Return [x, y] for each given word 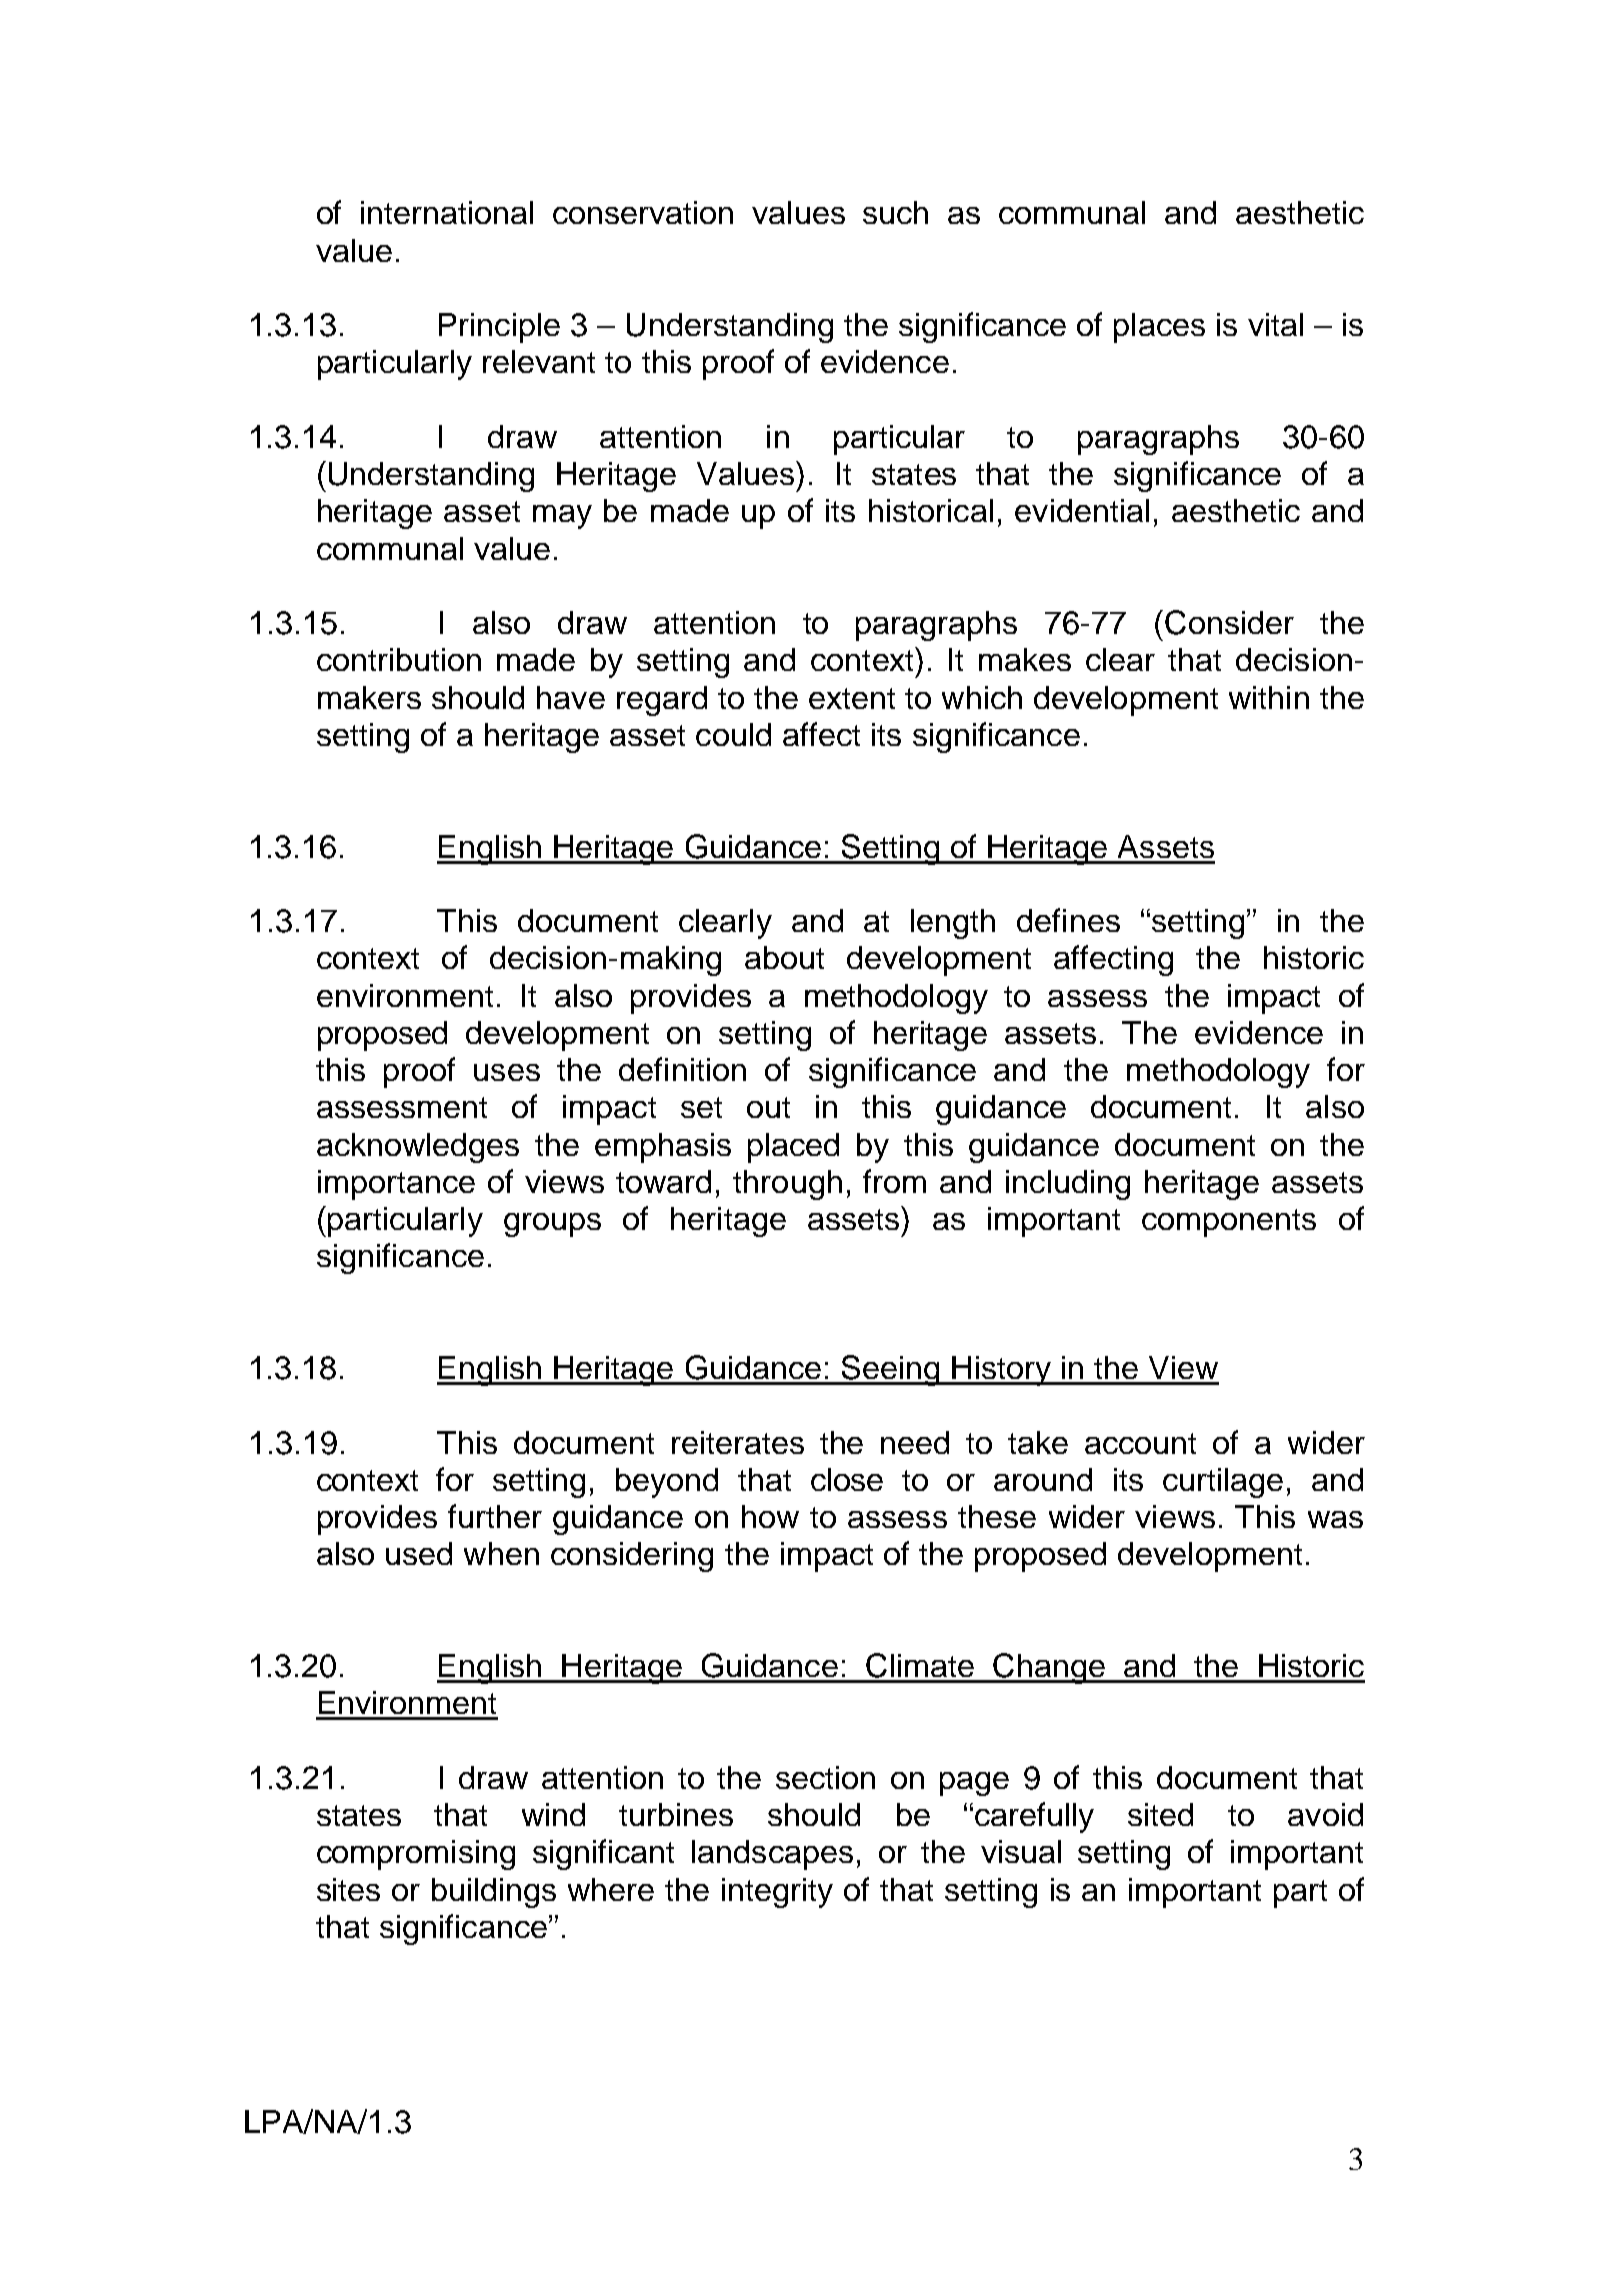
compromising [416, 1855]
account [1140, 1443]
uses [507, 1072]
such [895, 212]
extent [852, 698]
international [447, 212]
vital [1275, 324]
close [847, 1479]
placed [793, 1148]
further [495, 1516]
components [1229, 1223]
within [1269, 697]
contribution [399, 659]
